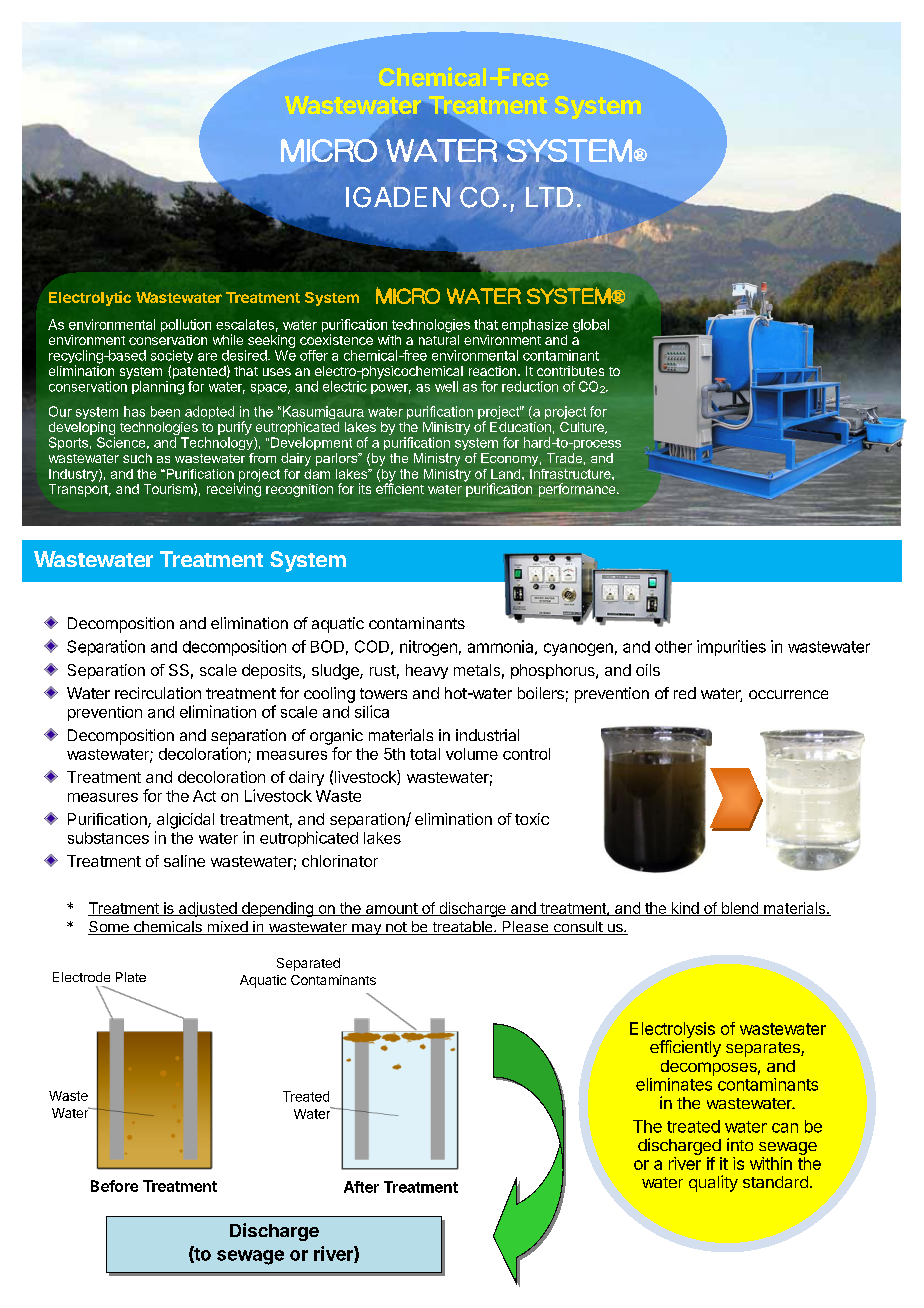 This screenshot has width=924, height=1308. I want to click on Before, so click(114, 1186).
